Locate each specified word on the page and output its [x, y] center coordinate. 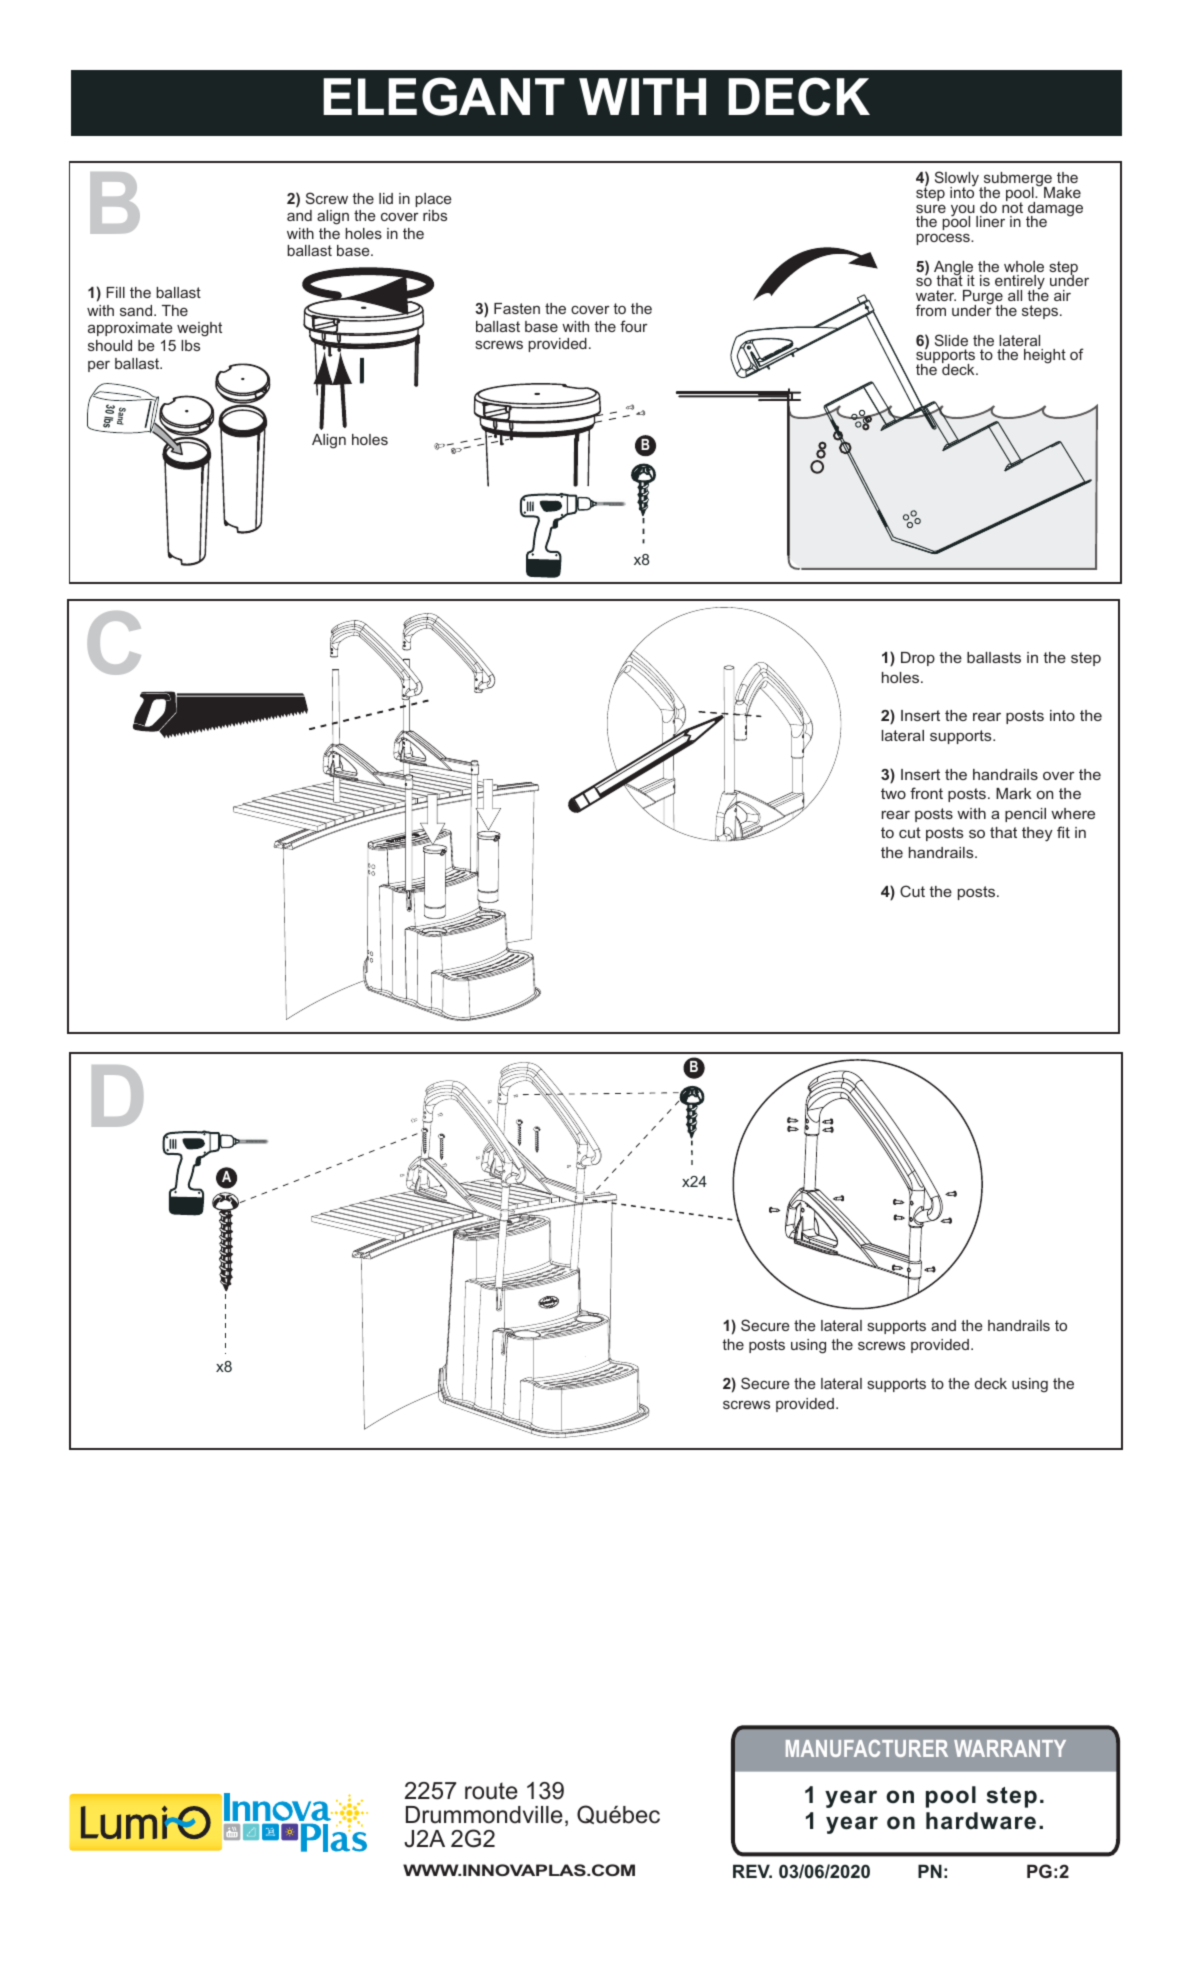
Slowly [958, 180]
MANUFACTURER [867, 1748]
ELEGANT [444, 96]
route [491, 1791]
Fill [115, 292]
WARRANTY [1010, 1748]
